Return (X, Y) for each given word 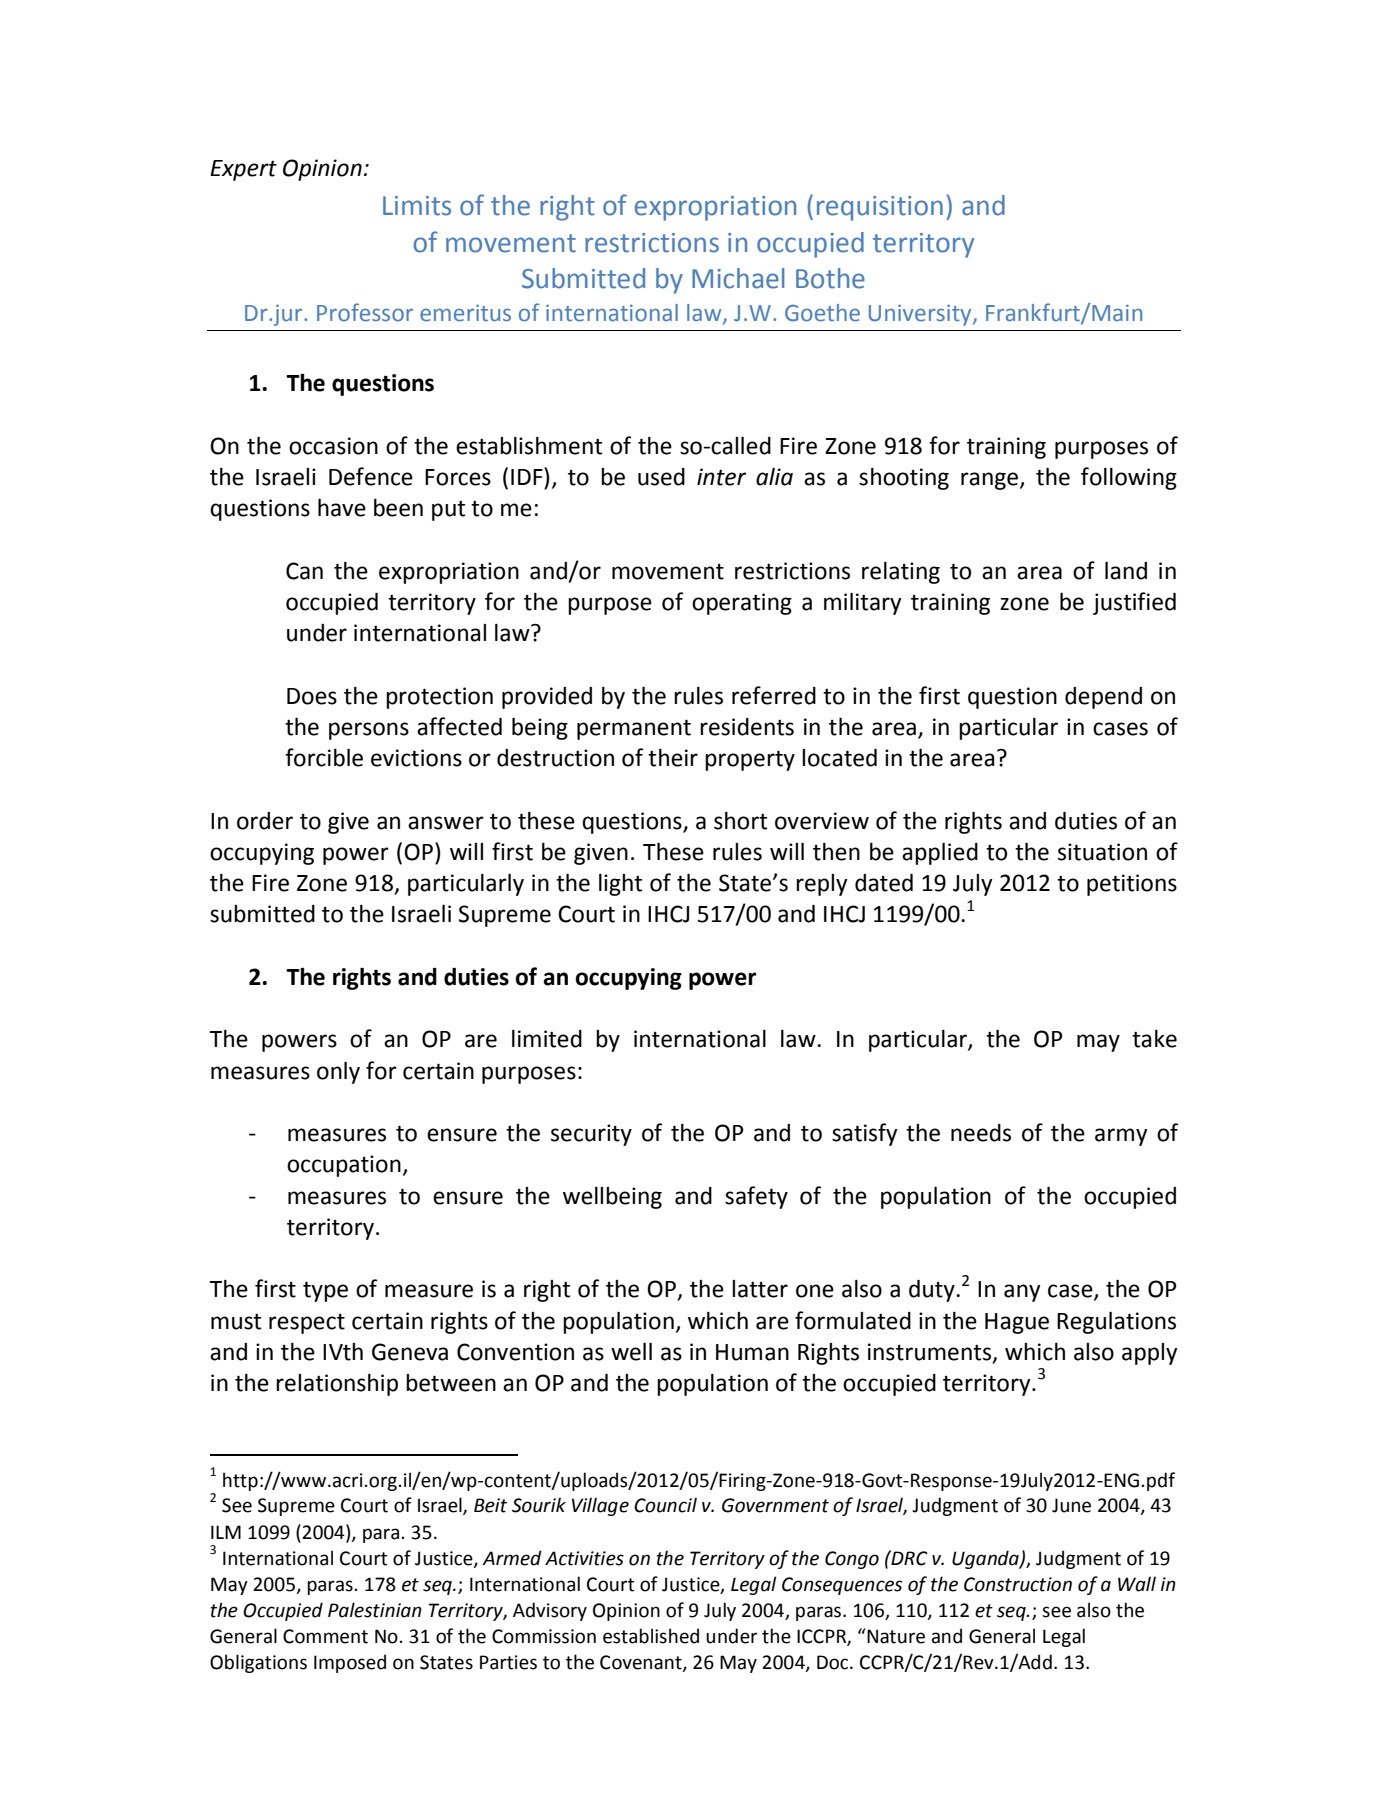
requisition (880, 208)
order (265, 821)
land (1126, 571)
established (651, 1636)
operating (742, 604)
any (1022, 1293)
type (325, 1291)
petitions (1132, 885)
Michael (738, 278)
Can (304, 571)
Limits (417, 206)
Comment (325, 1636)
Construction (1018, 1584)
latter (760, 1289)
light (620, 885)
